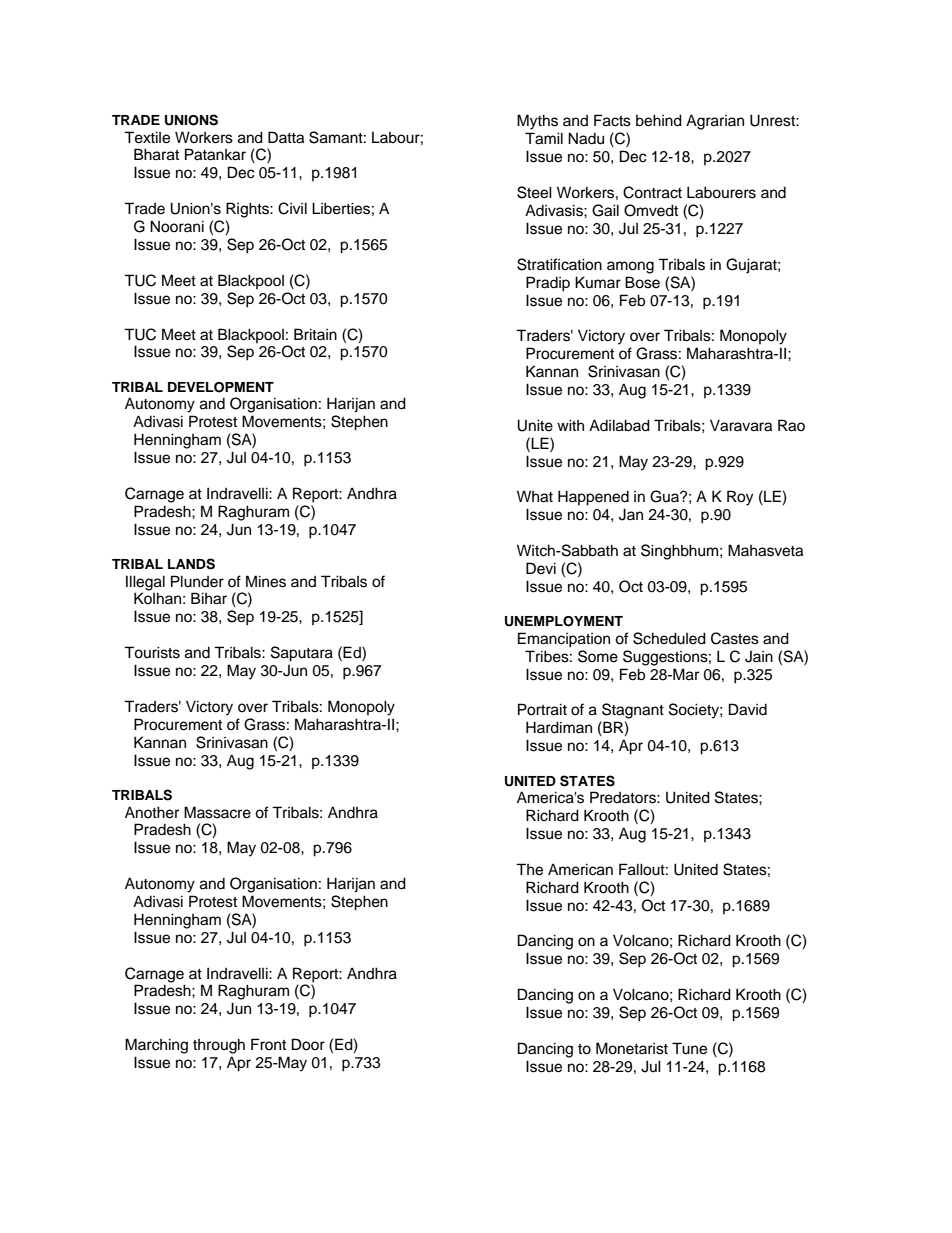 This screenshot has width=952, height=1233. I want to click on Jain, so click(759, 657).
